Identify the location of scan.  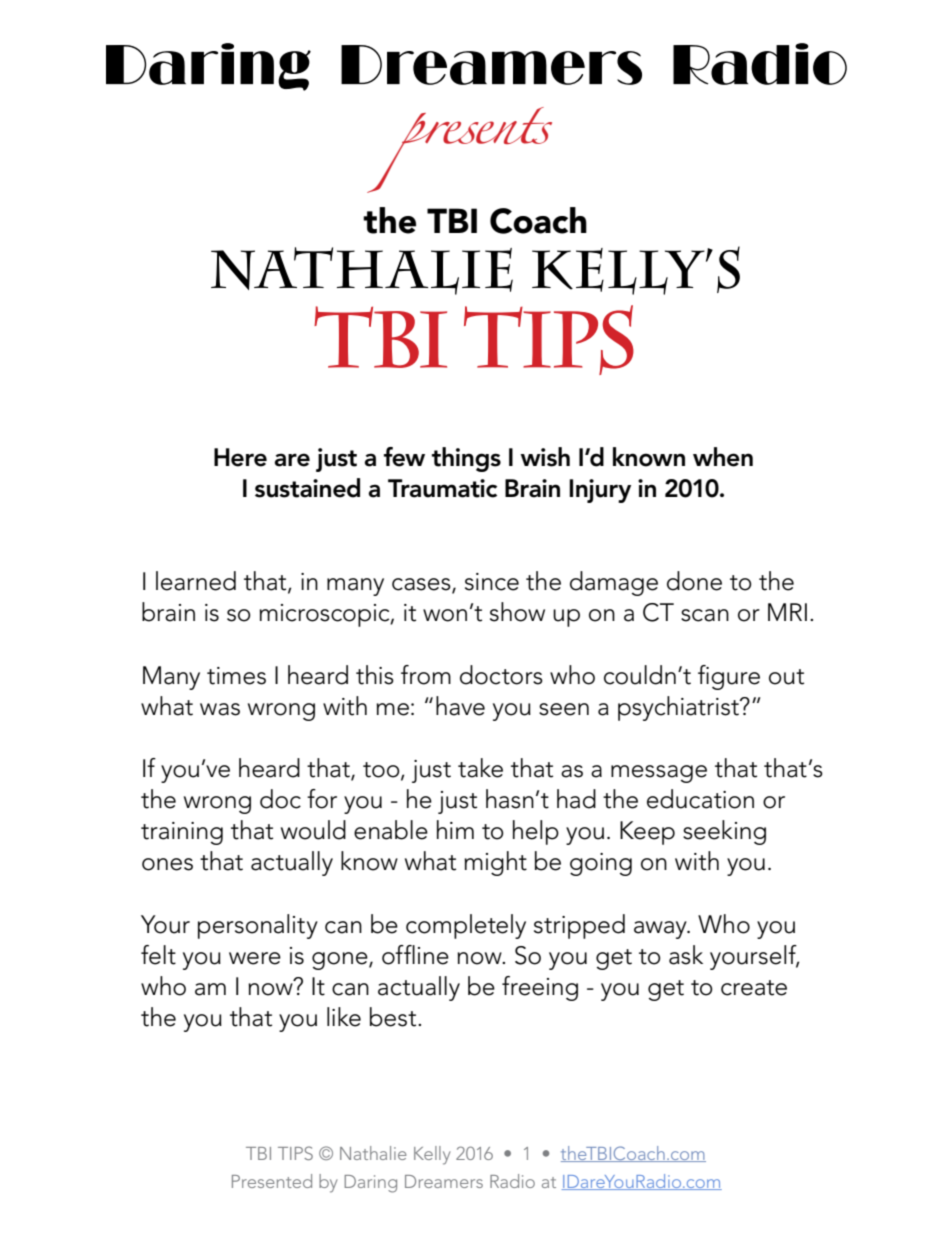
(705, 615).
